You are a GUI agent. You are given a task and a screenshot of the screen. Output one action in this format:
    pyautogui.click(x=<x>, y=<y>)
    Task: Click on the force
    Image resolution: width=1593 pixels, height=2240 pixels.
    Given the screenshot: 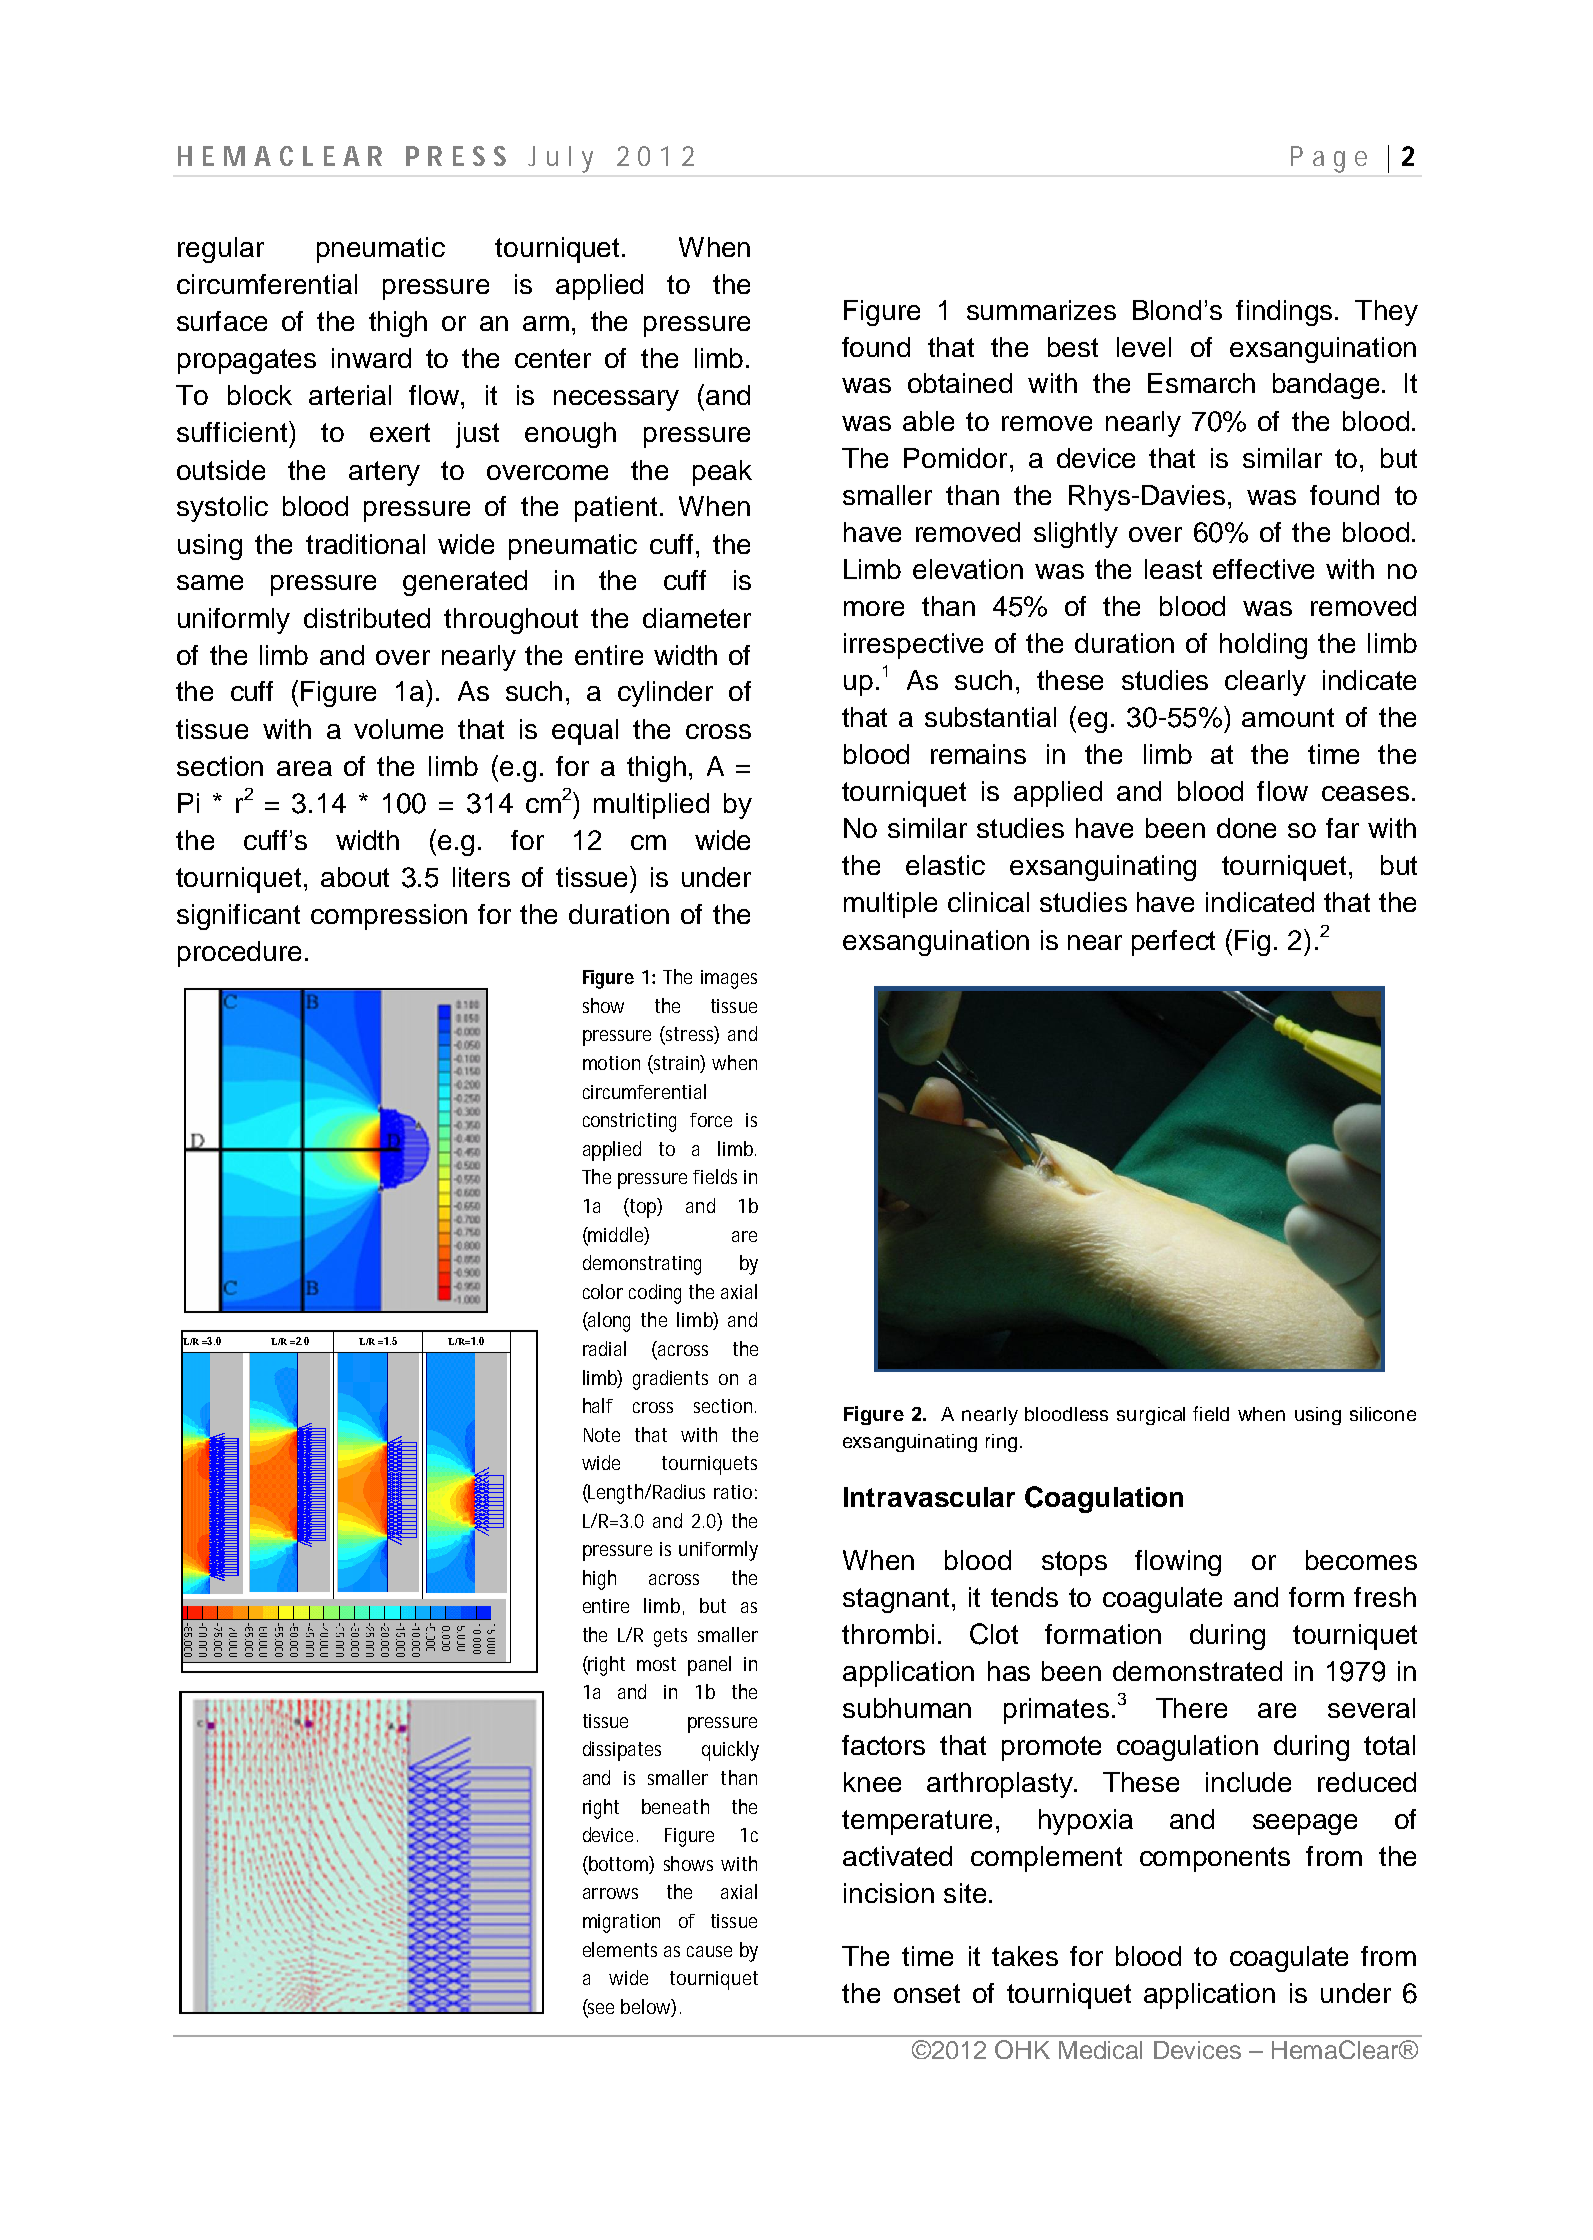 What is the action you would take?
    pyautogui.click(x=711, y=1120)
